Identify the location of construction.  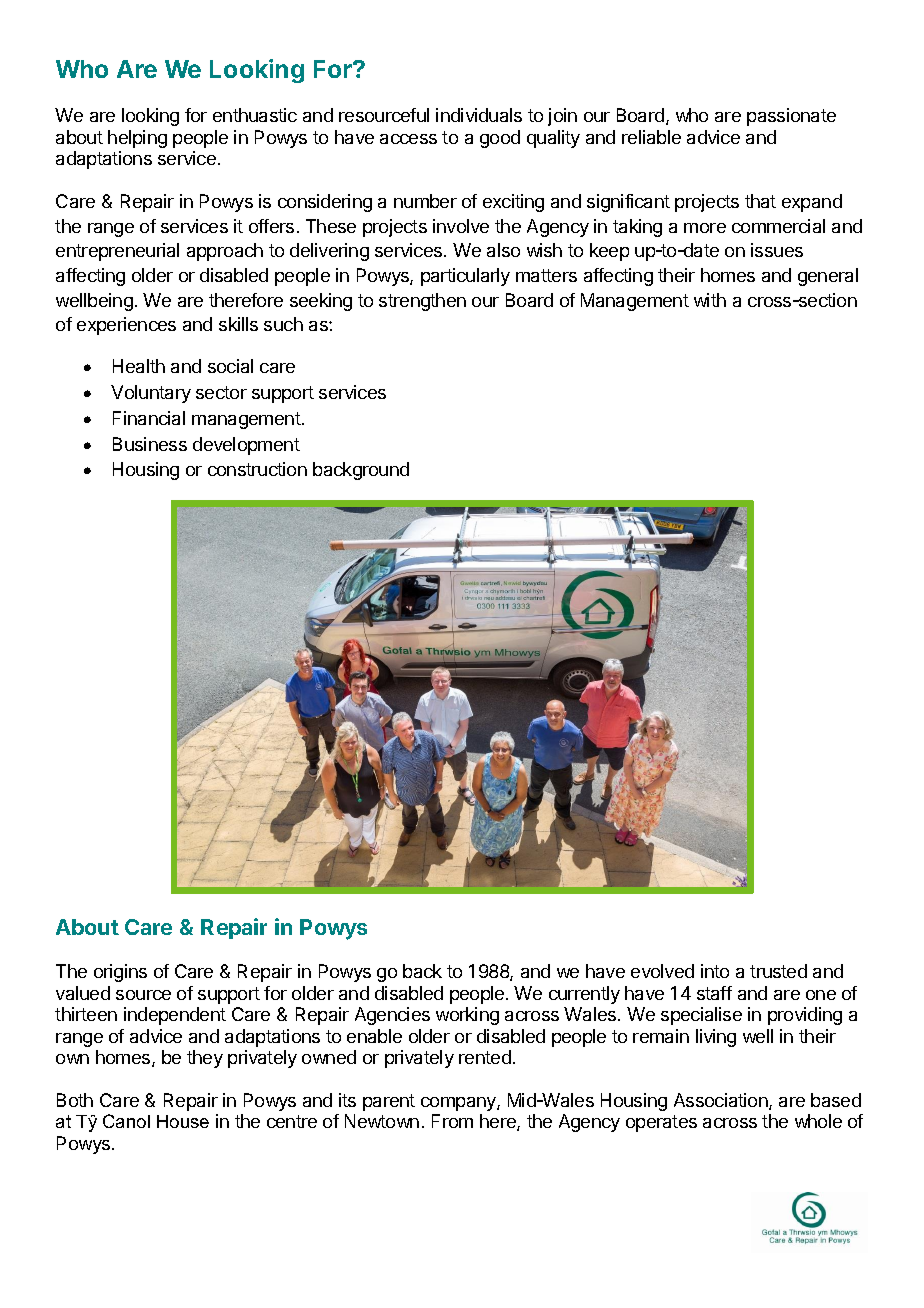
(257, 469).
